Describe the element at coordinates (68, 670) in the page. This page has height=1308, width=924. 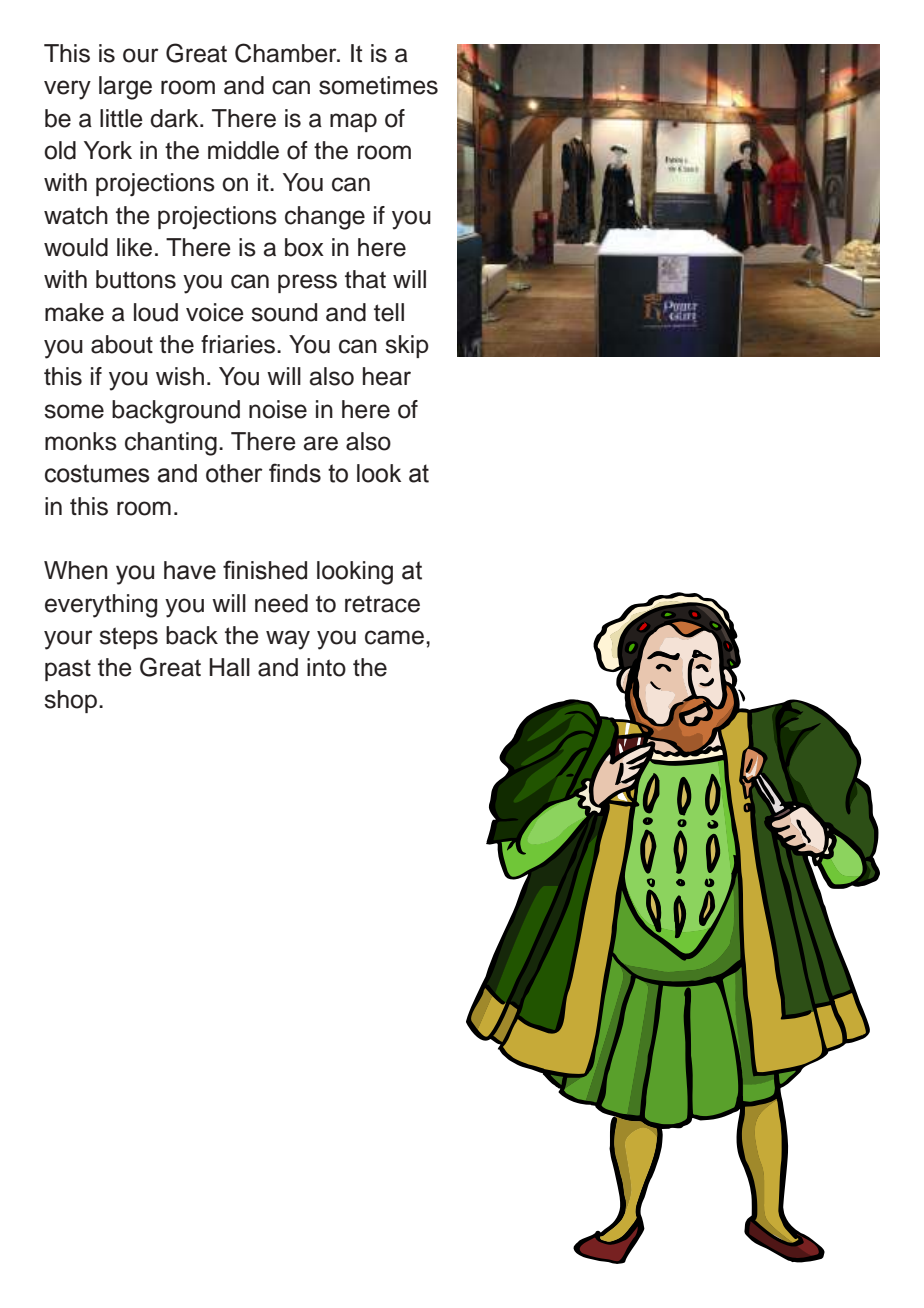
I see `past` at that location.
